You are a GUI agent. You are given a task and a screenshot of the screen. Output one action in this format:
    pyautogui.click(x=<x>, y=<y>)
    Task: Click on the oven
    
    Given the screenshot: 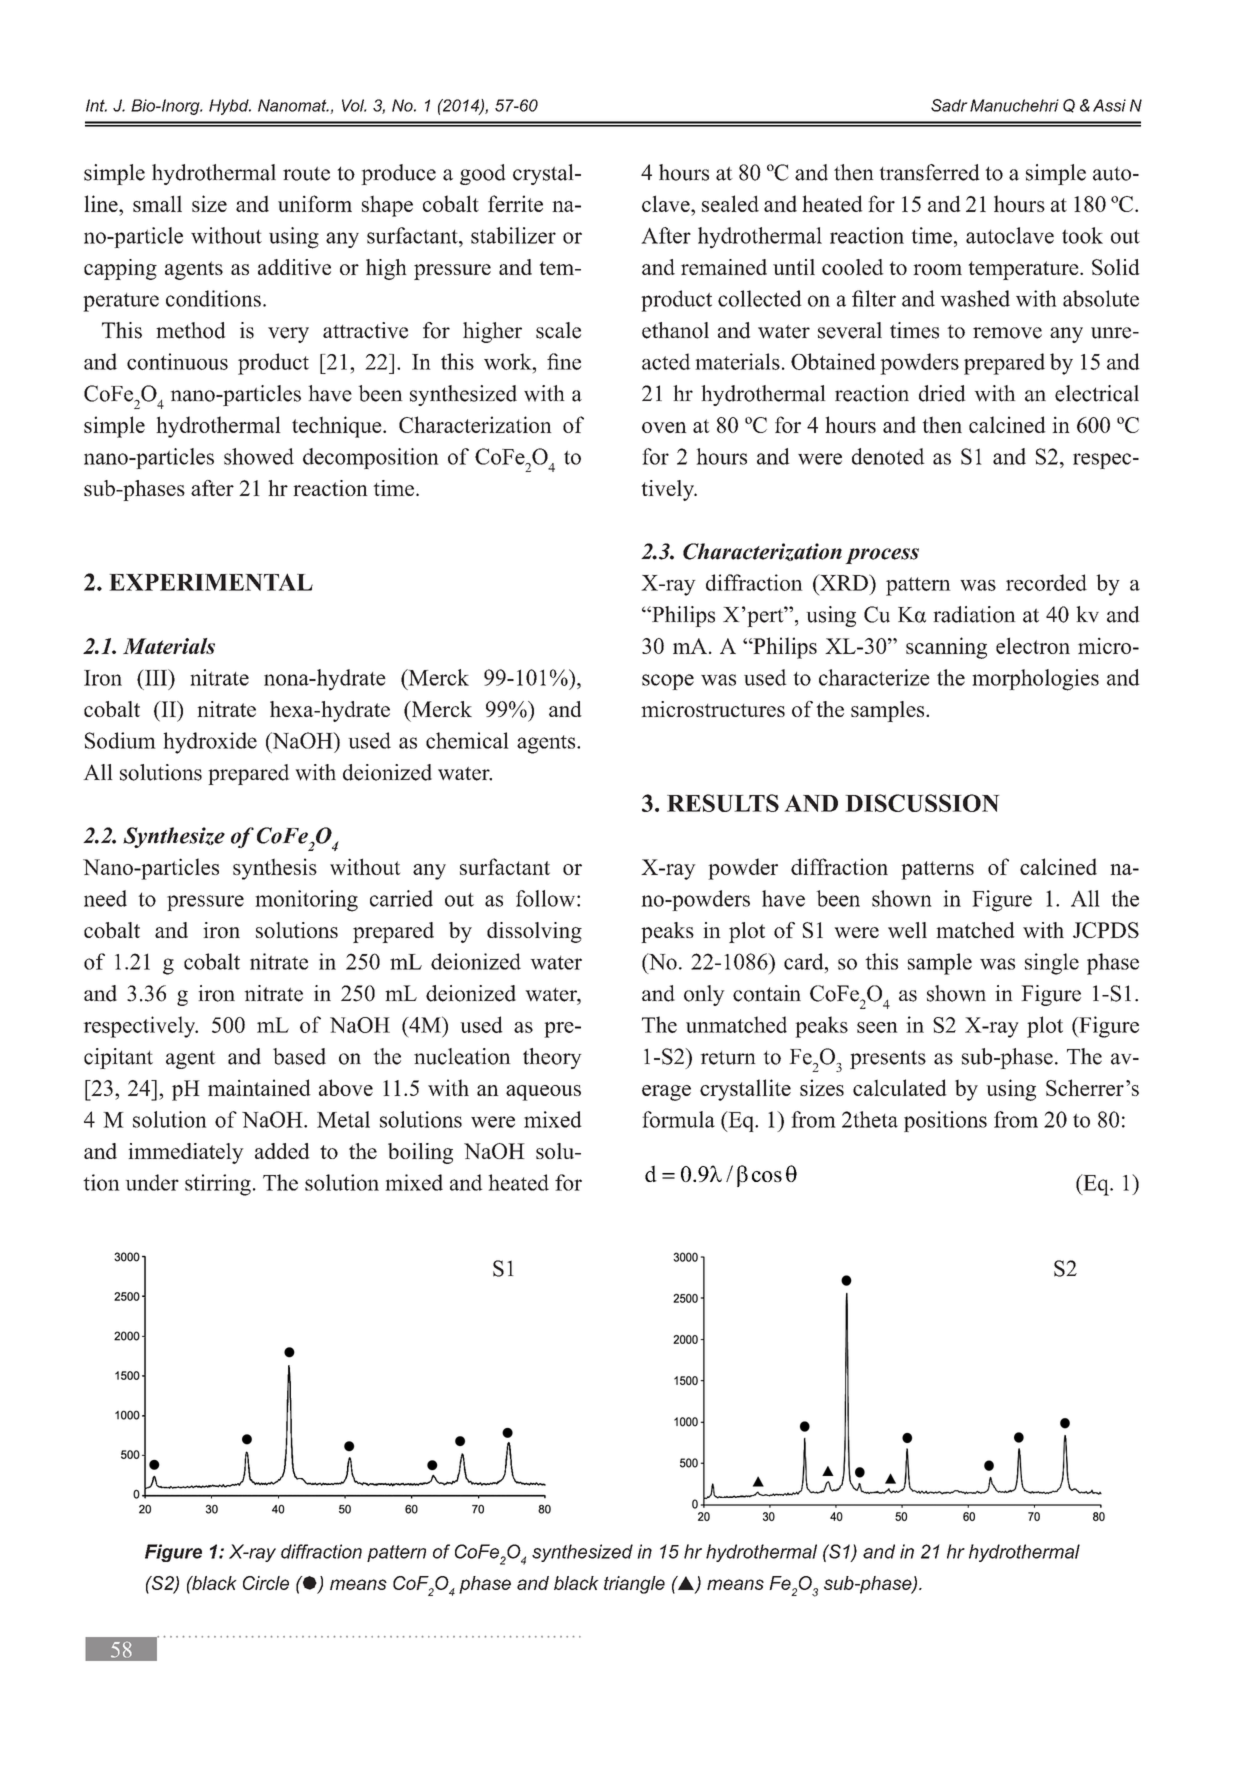 What is the action you would take?
    pyautogui.click(x=664, y=427)
